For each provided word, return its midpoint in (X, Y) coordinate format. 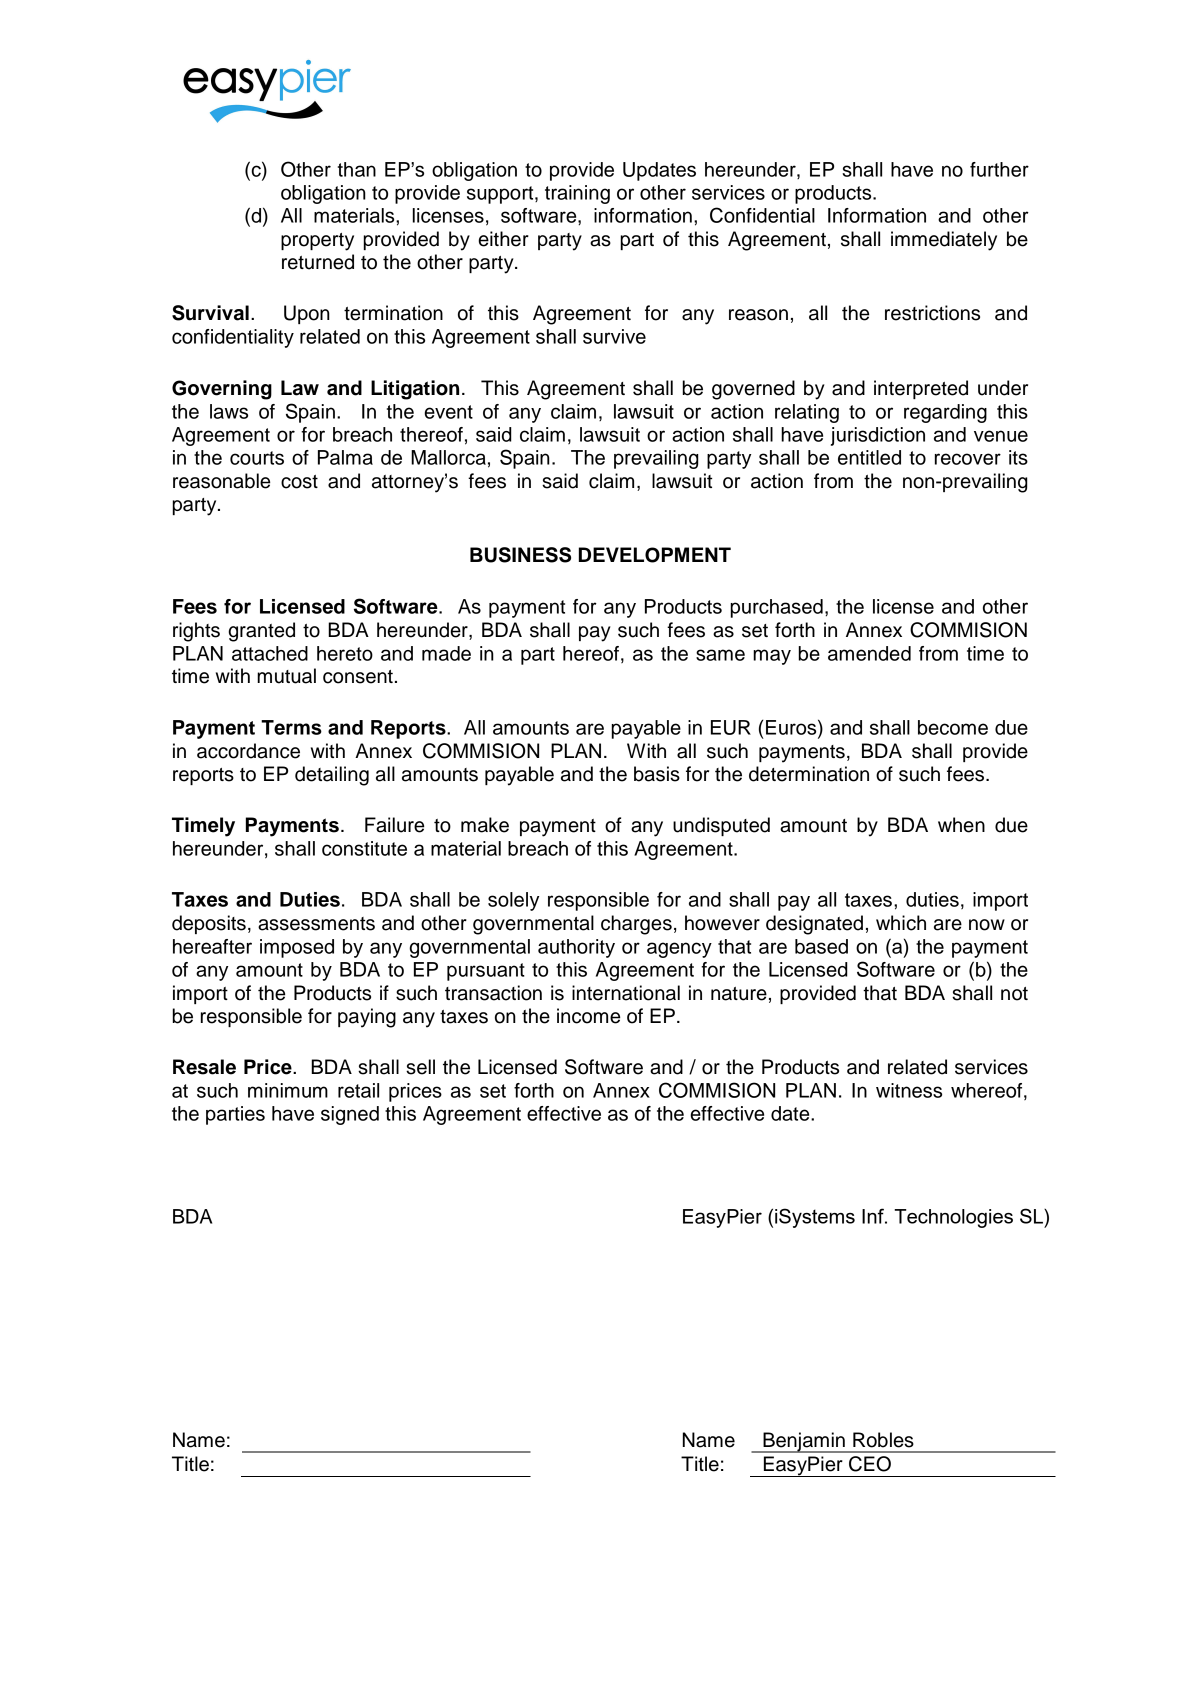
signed (350, 1115)
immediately (944, 241)
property (317, 242)
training (577, 194)
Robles (883, 1440)
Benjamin (804, 1442)
